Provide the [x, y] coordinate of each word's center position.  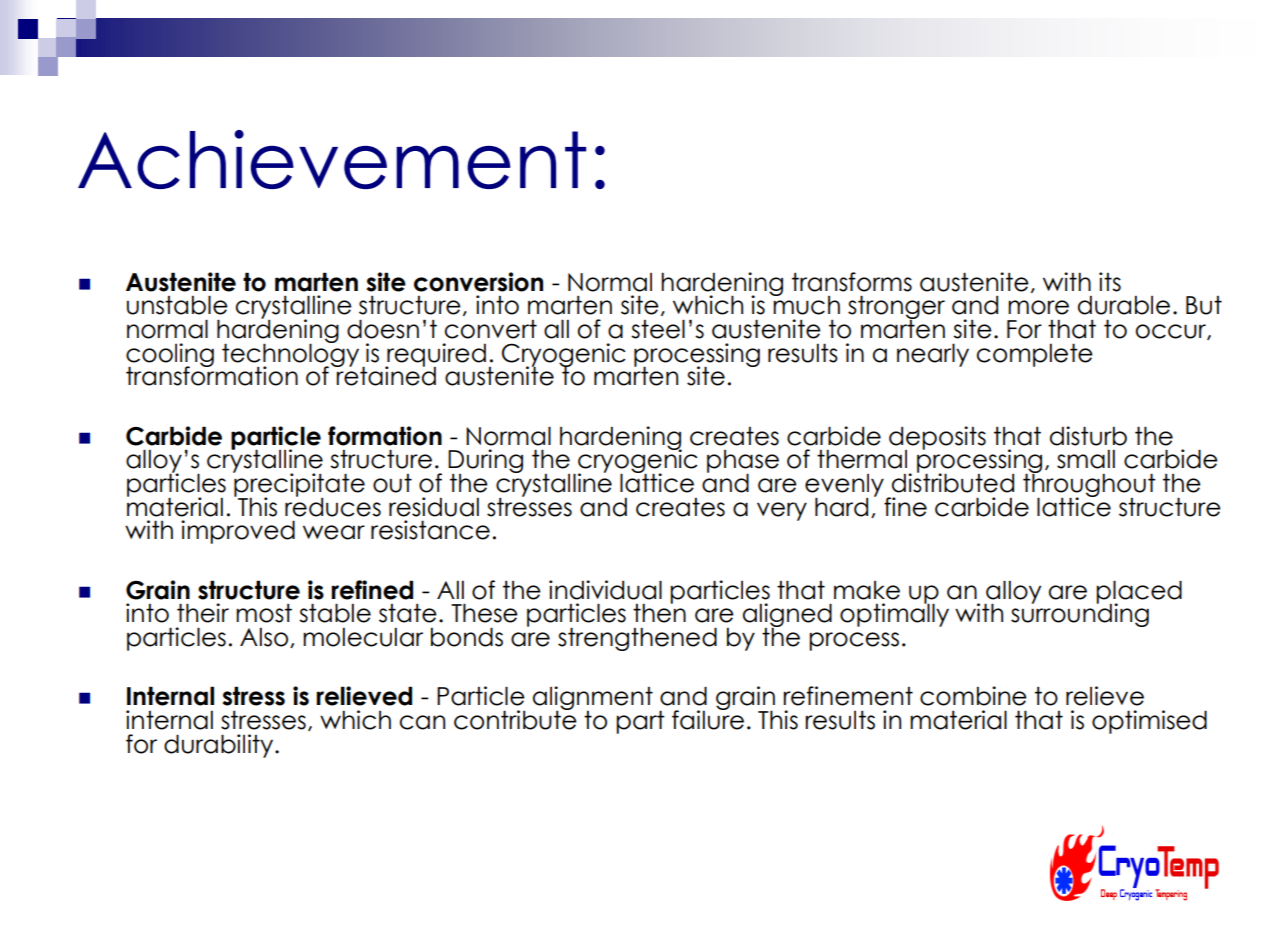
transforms [852, 282]
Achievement [332, 159]
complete [1035, 355]
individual [605, 590]
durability [220, 746]
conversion [478, 282]
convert [491, 329]
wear [334, 532]
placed [1139, 593]
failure [708, 719]
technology [290, 355]
